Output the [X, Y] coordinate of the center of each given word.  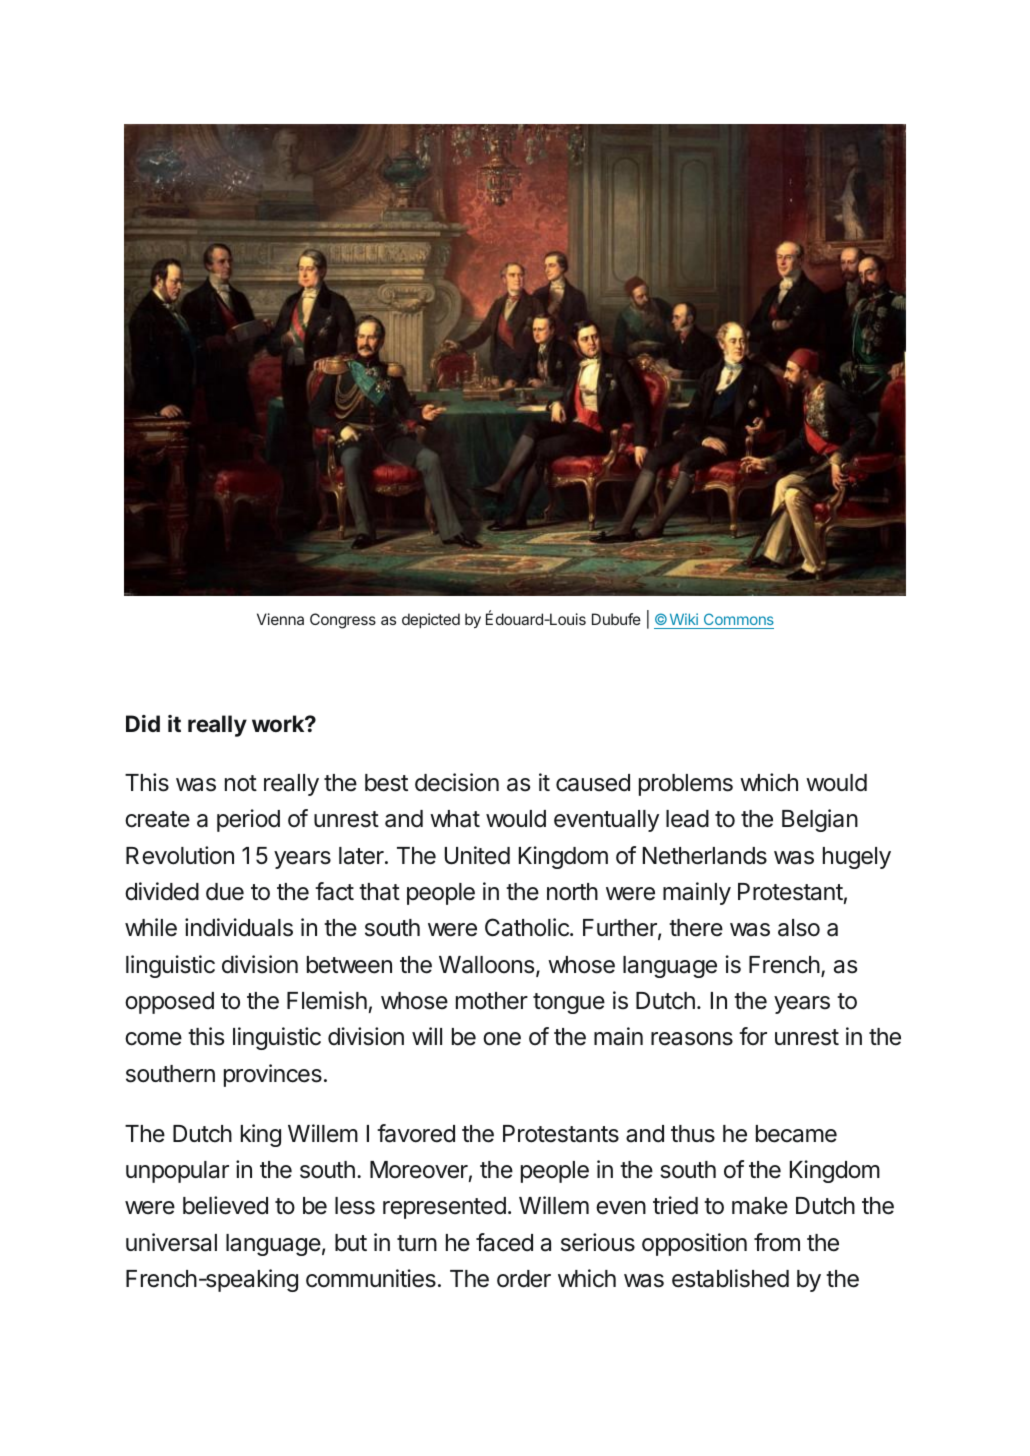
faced [504, 1242]
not [241, 783]
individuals [239, 927]
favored [416, 1133]
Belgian [820, 820]
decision [457, 782]
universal [171, 1242]
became [796, 1134]
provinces [273, 1075]
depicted [431, 620]
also [799, 928]
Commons [737, 621]
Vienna [280, 619]
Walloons [486, 965]
